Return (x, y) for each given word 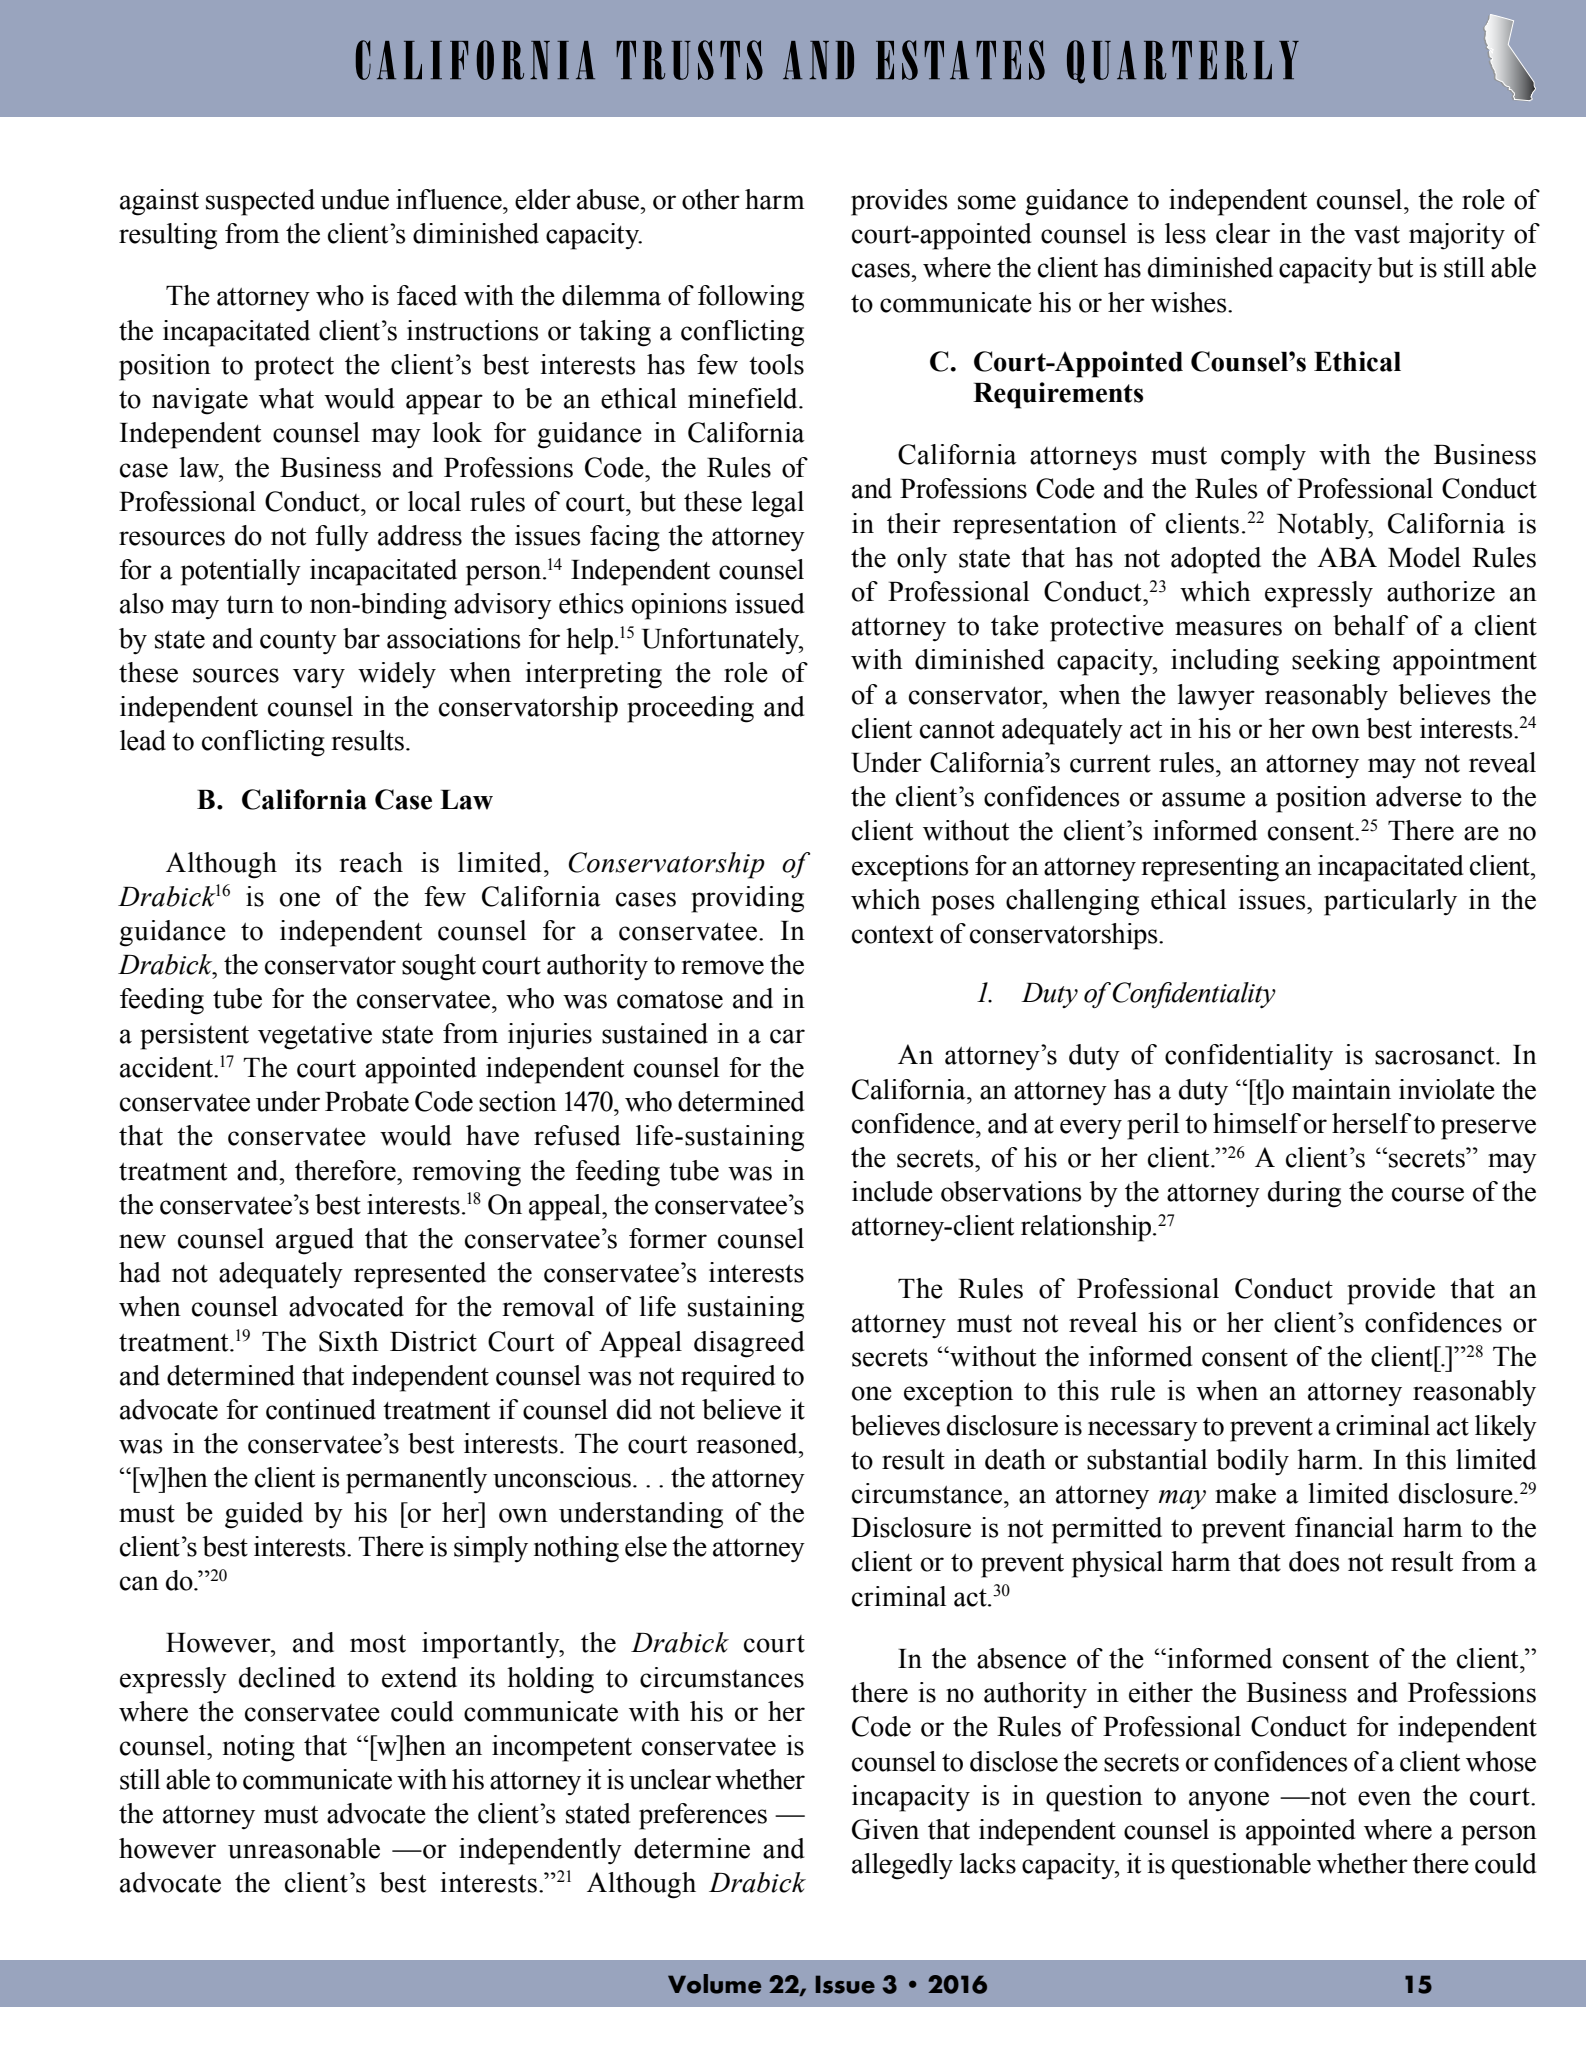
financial (1344, 1527)
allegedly (902, 1866)
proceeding (690, 709)
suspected (260, 202)
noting (259, 1748)
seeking (1336, 662)
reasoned (748, 1443)
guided (264, 1515)
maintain (1341, 1089)
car (787, 1036)
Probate (367, 1101)
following (751, 298)
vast (1377, 235)
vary (319, 678)
